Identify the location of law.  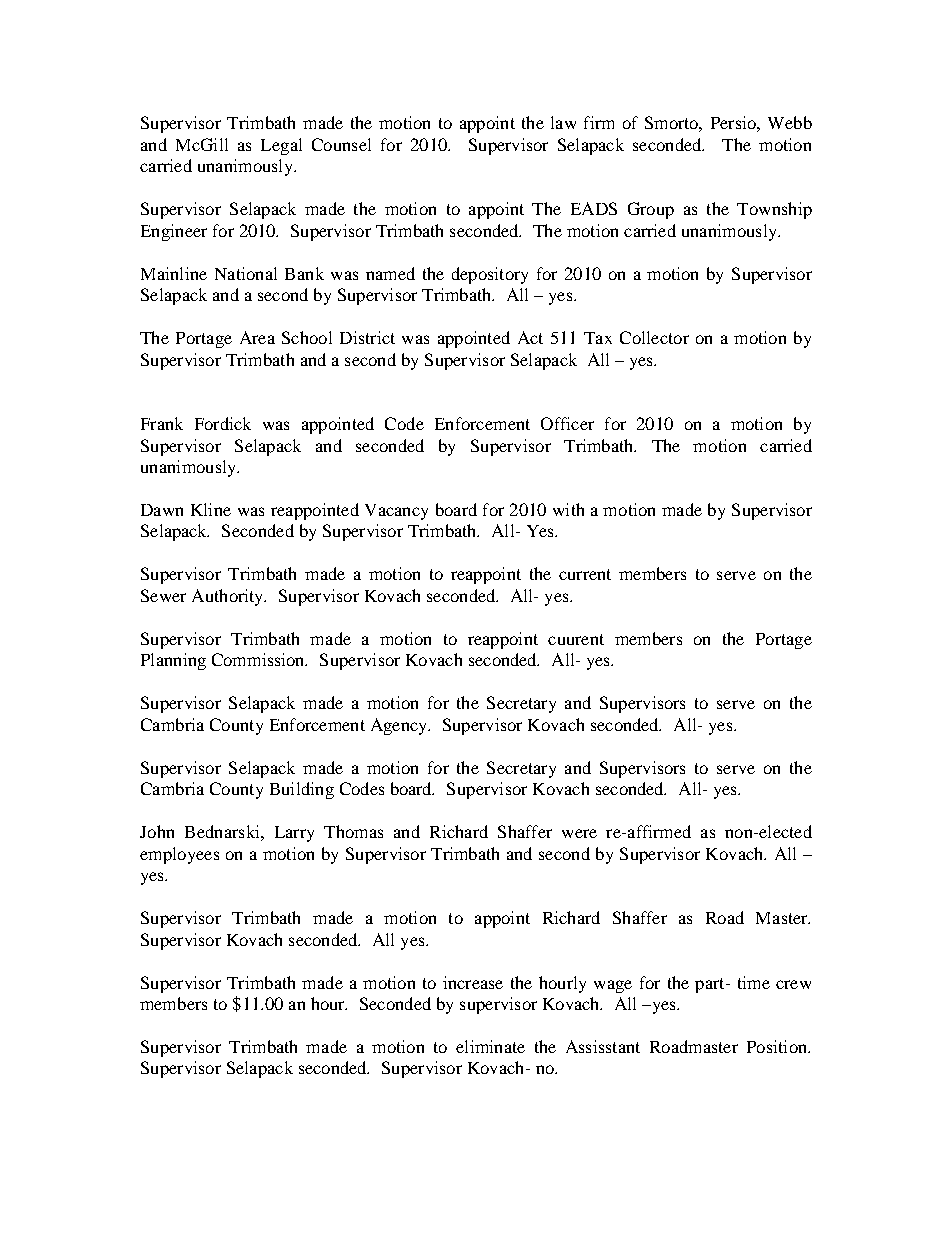
(563, 122).
